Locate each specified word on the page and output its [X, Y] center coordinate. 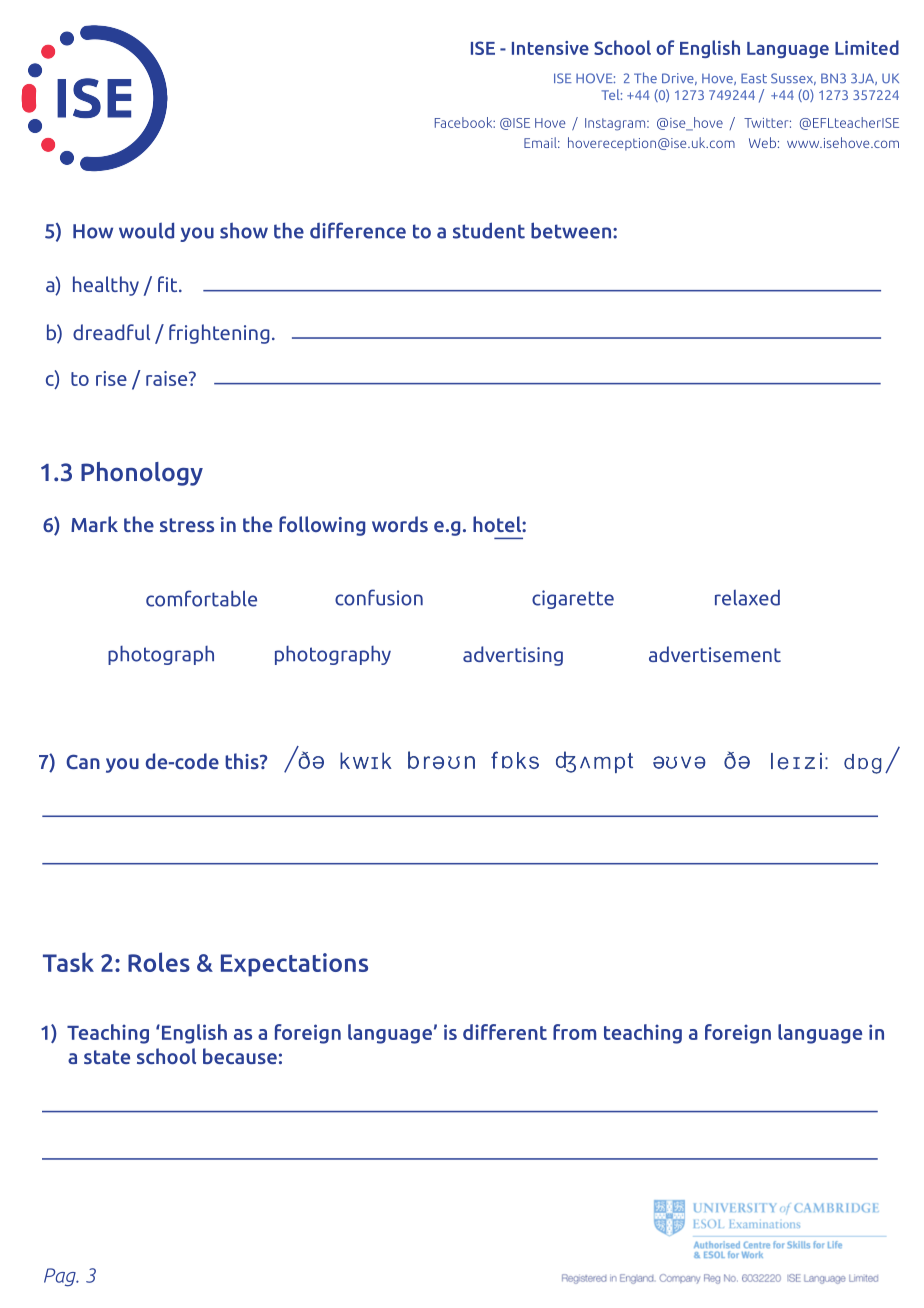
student [489, 230]
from [574, 1032]
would [146, 230]
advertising [513, 656]
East [754, 78]
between [572, 230]
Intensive [550, 48]
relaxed [747, 598]
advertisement [715, 654]
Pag [61, 1277]
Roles [159, 962]
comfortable [201, 598]
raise [168, 378]
